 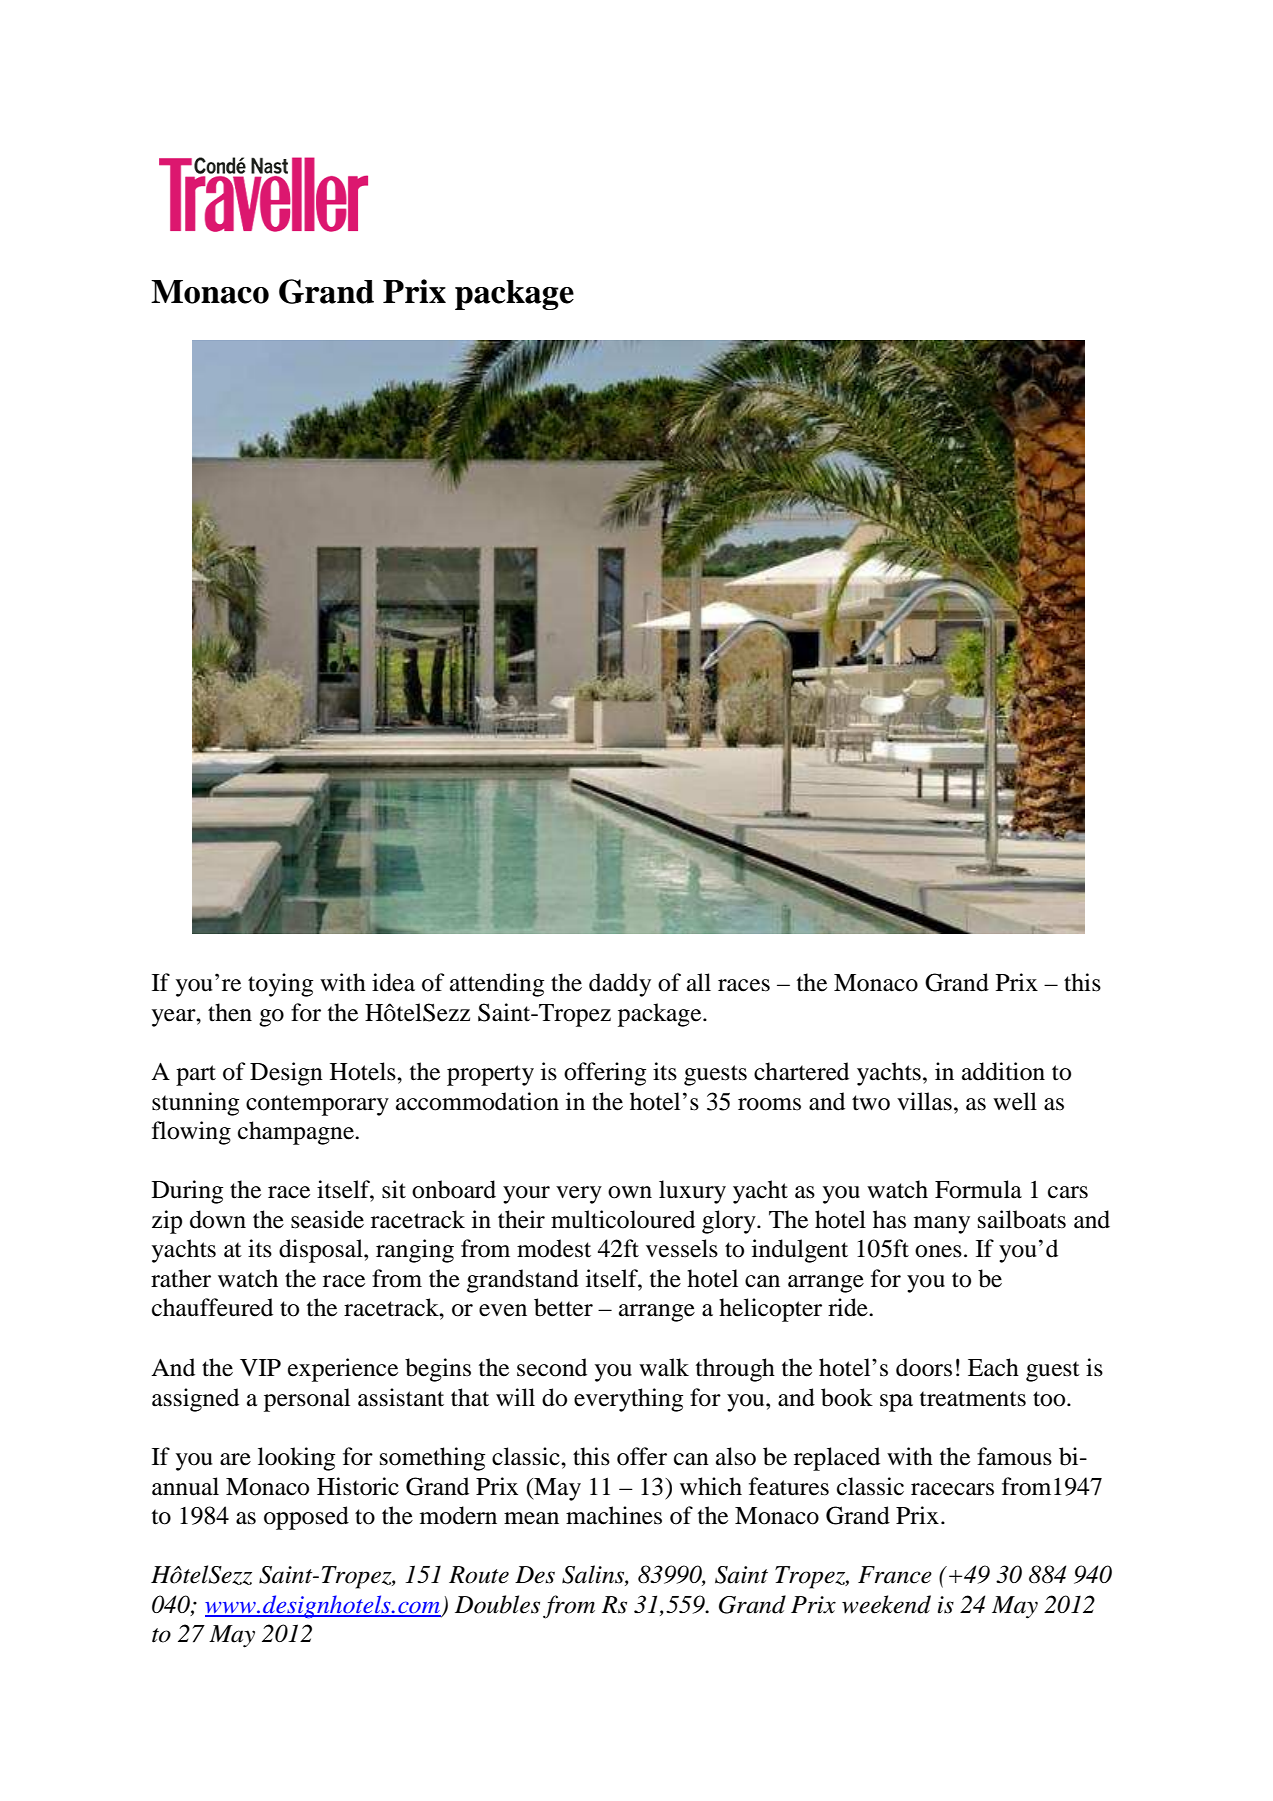 I want to click on better, so click(x=563, y=1307).
